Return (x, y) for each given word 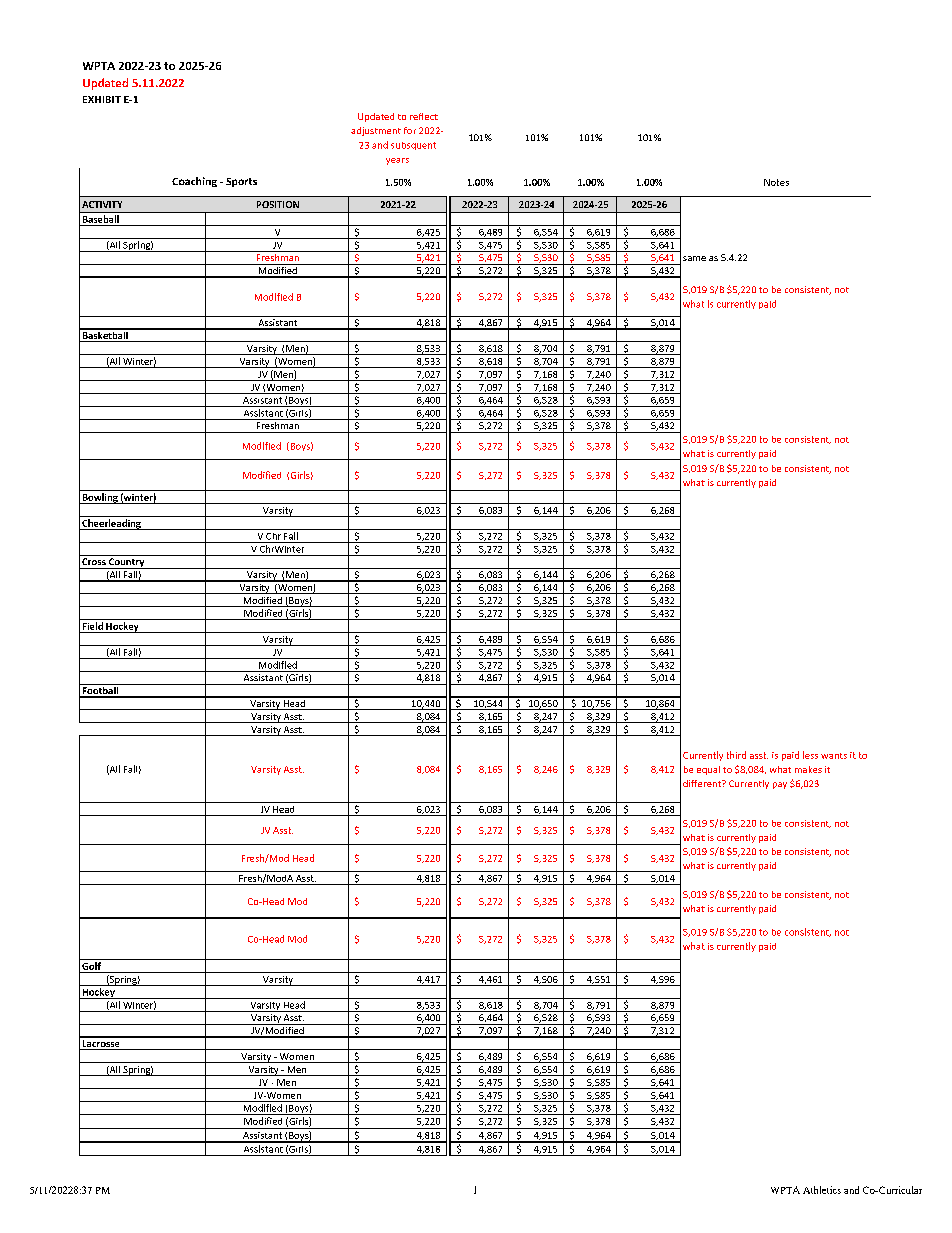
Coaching (194, 182)
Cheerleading (111, 524)
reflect (424, 116)
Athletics (822, 1190)
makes (808, 769)
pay (780, 785)
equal (708, 770)
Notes (776, 182)
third (736, 755)
